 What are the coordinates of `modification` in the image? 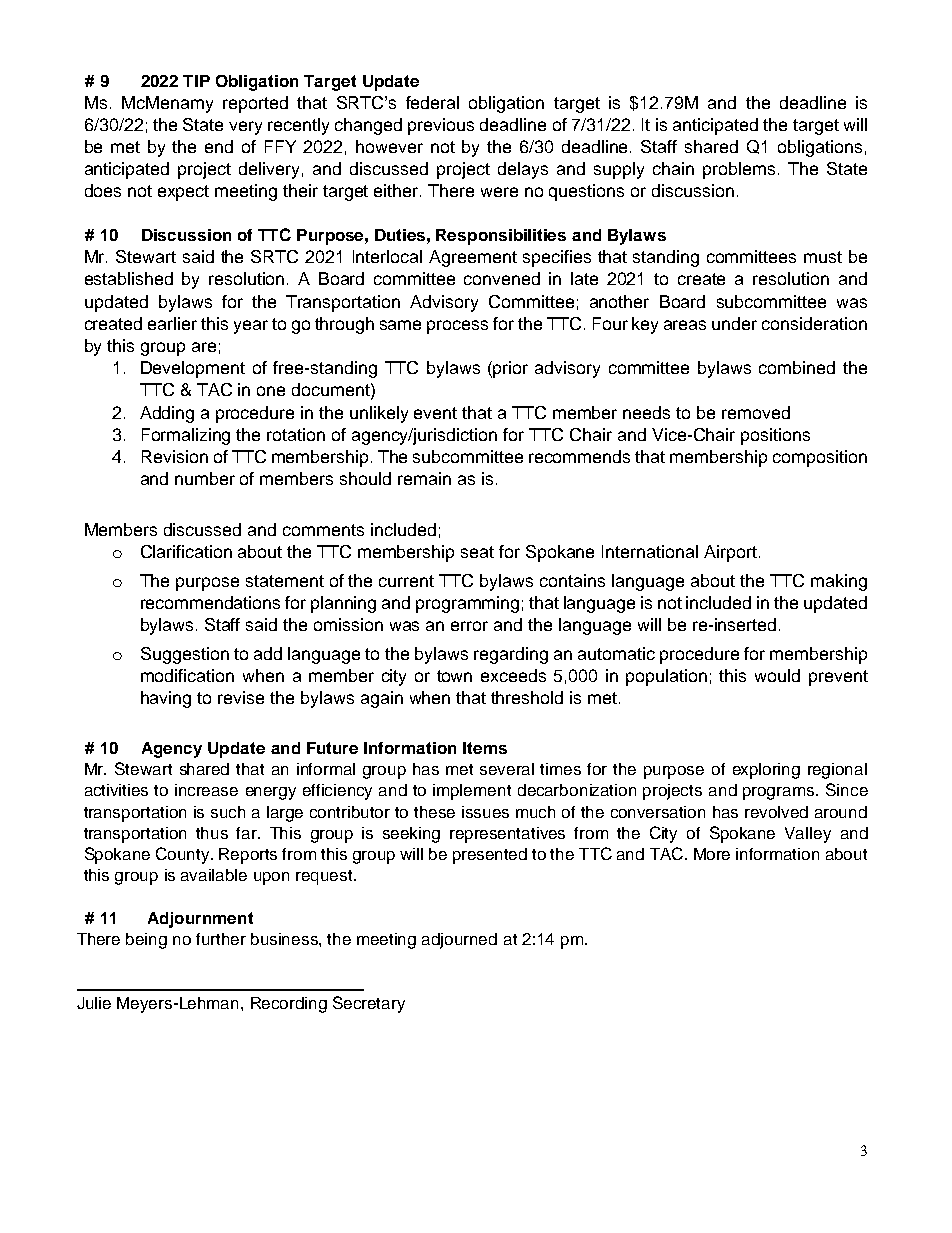 It's located at (187, 675).
